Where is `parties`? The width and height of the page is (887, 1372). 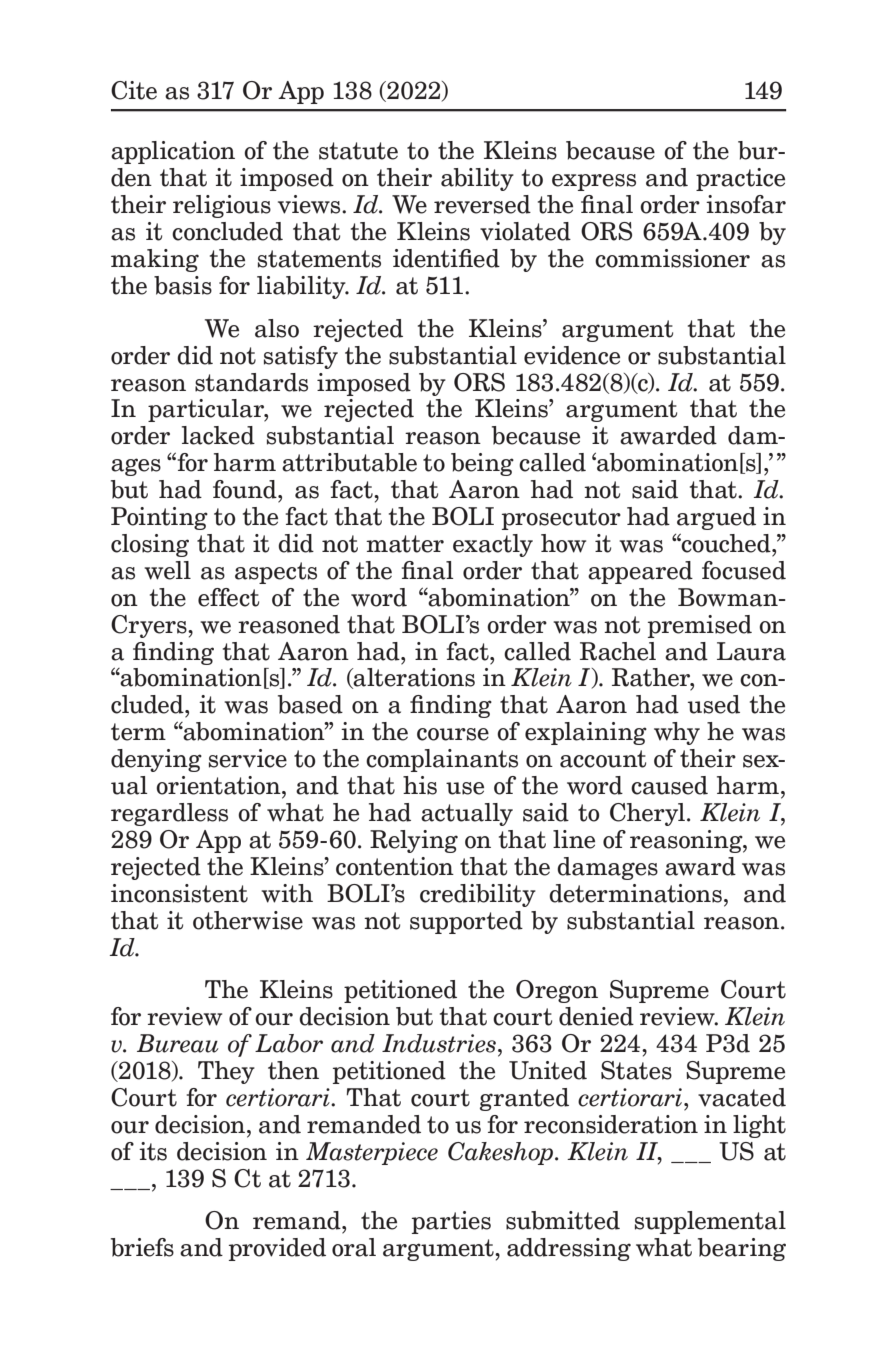 parties is located at coordinates (451, 1222).
